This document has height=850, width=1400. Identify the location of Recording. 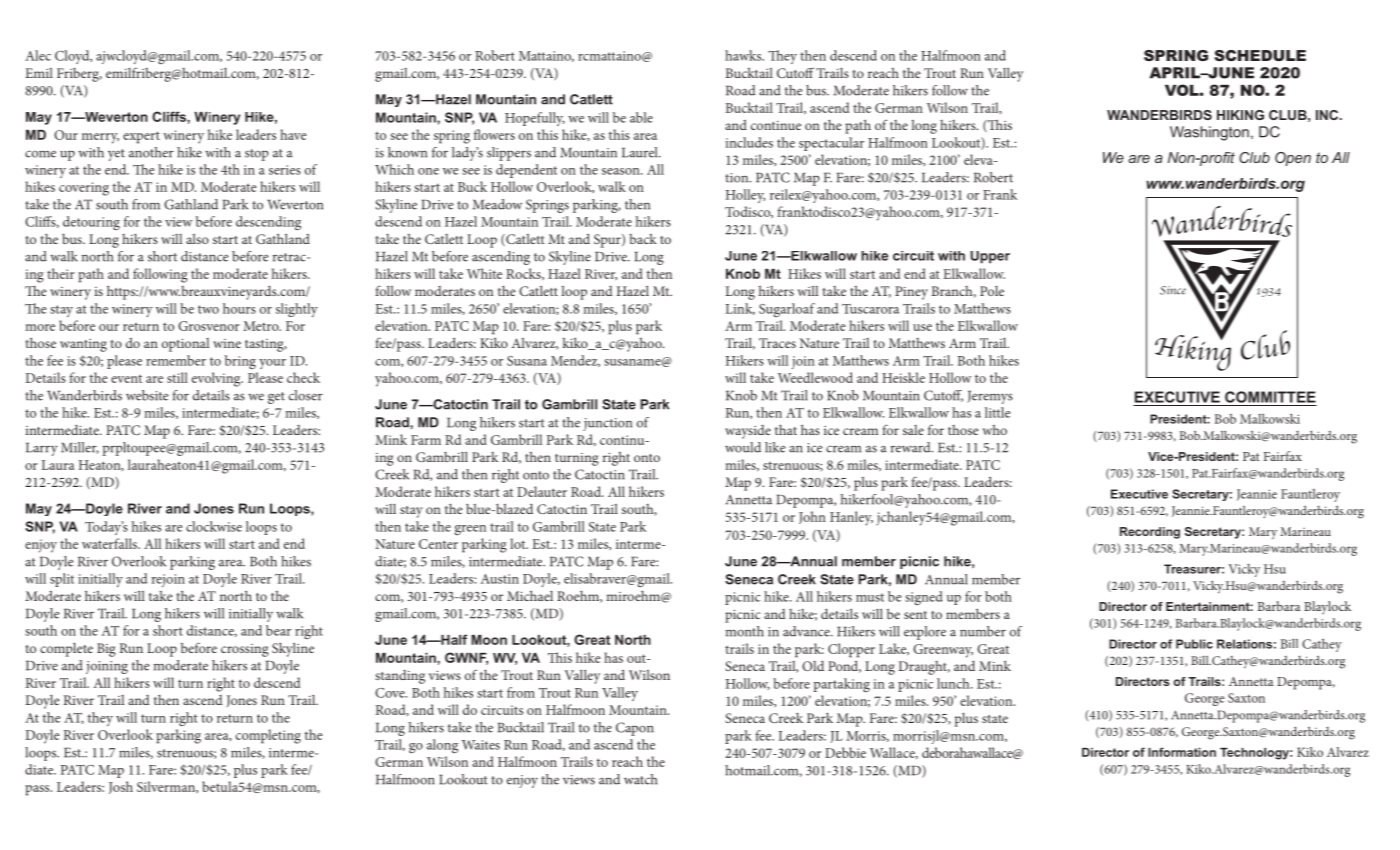
(1150, 533).
